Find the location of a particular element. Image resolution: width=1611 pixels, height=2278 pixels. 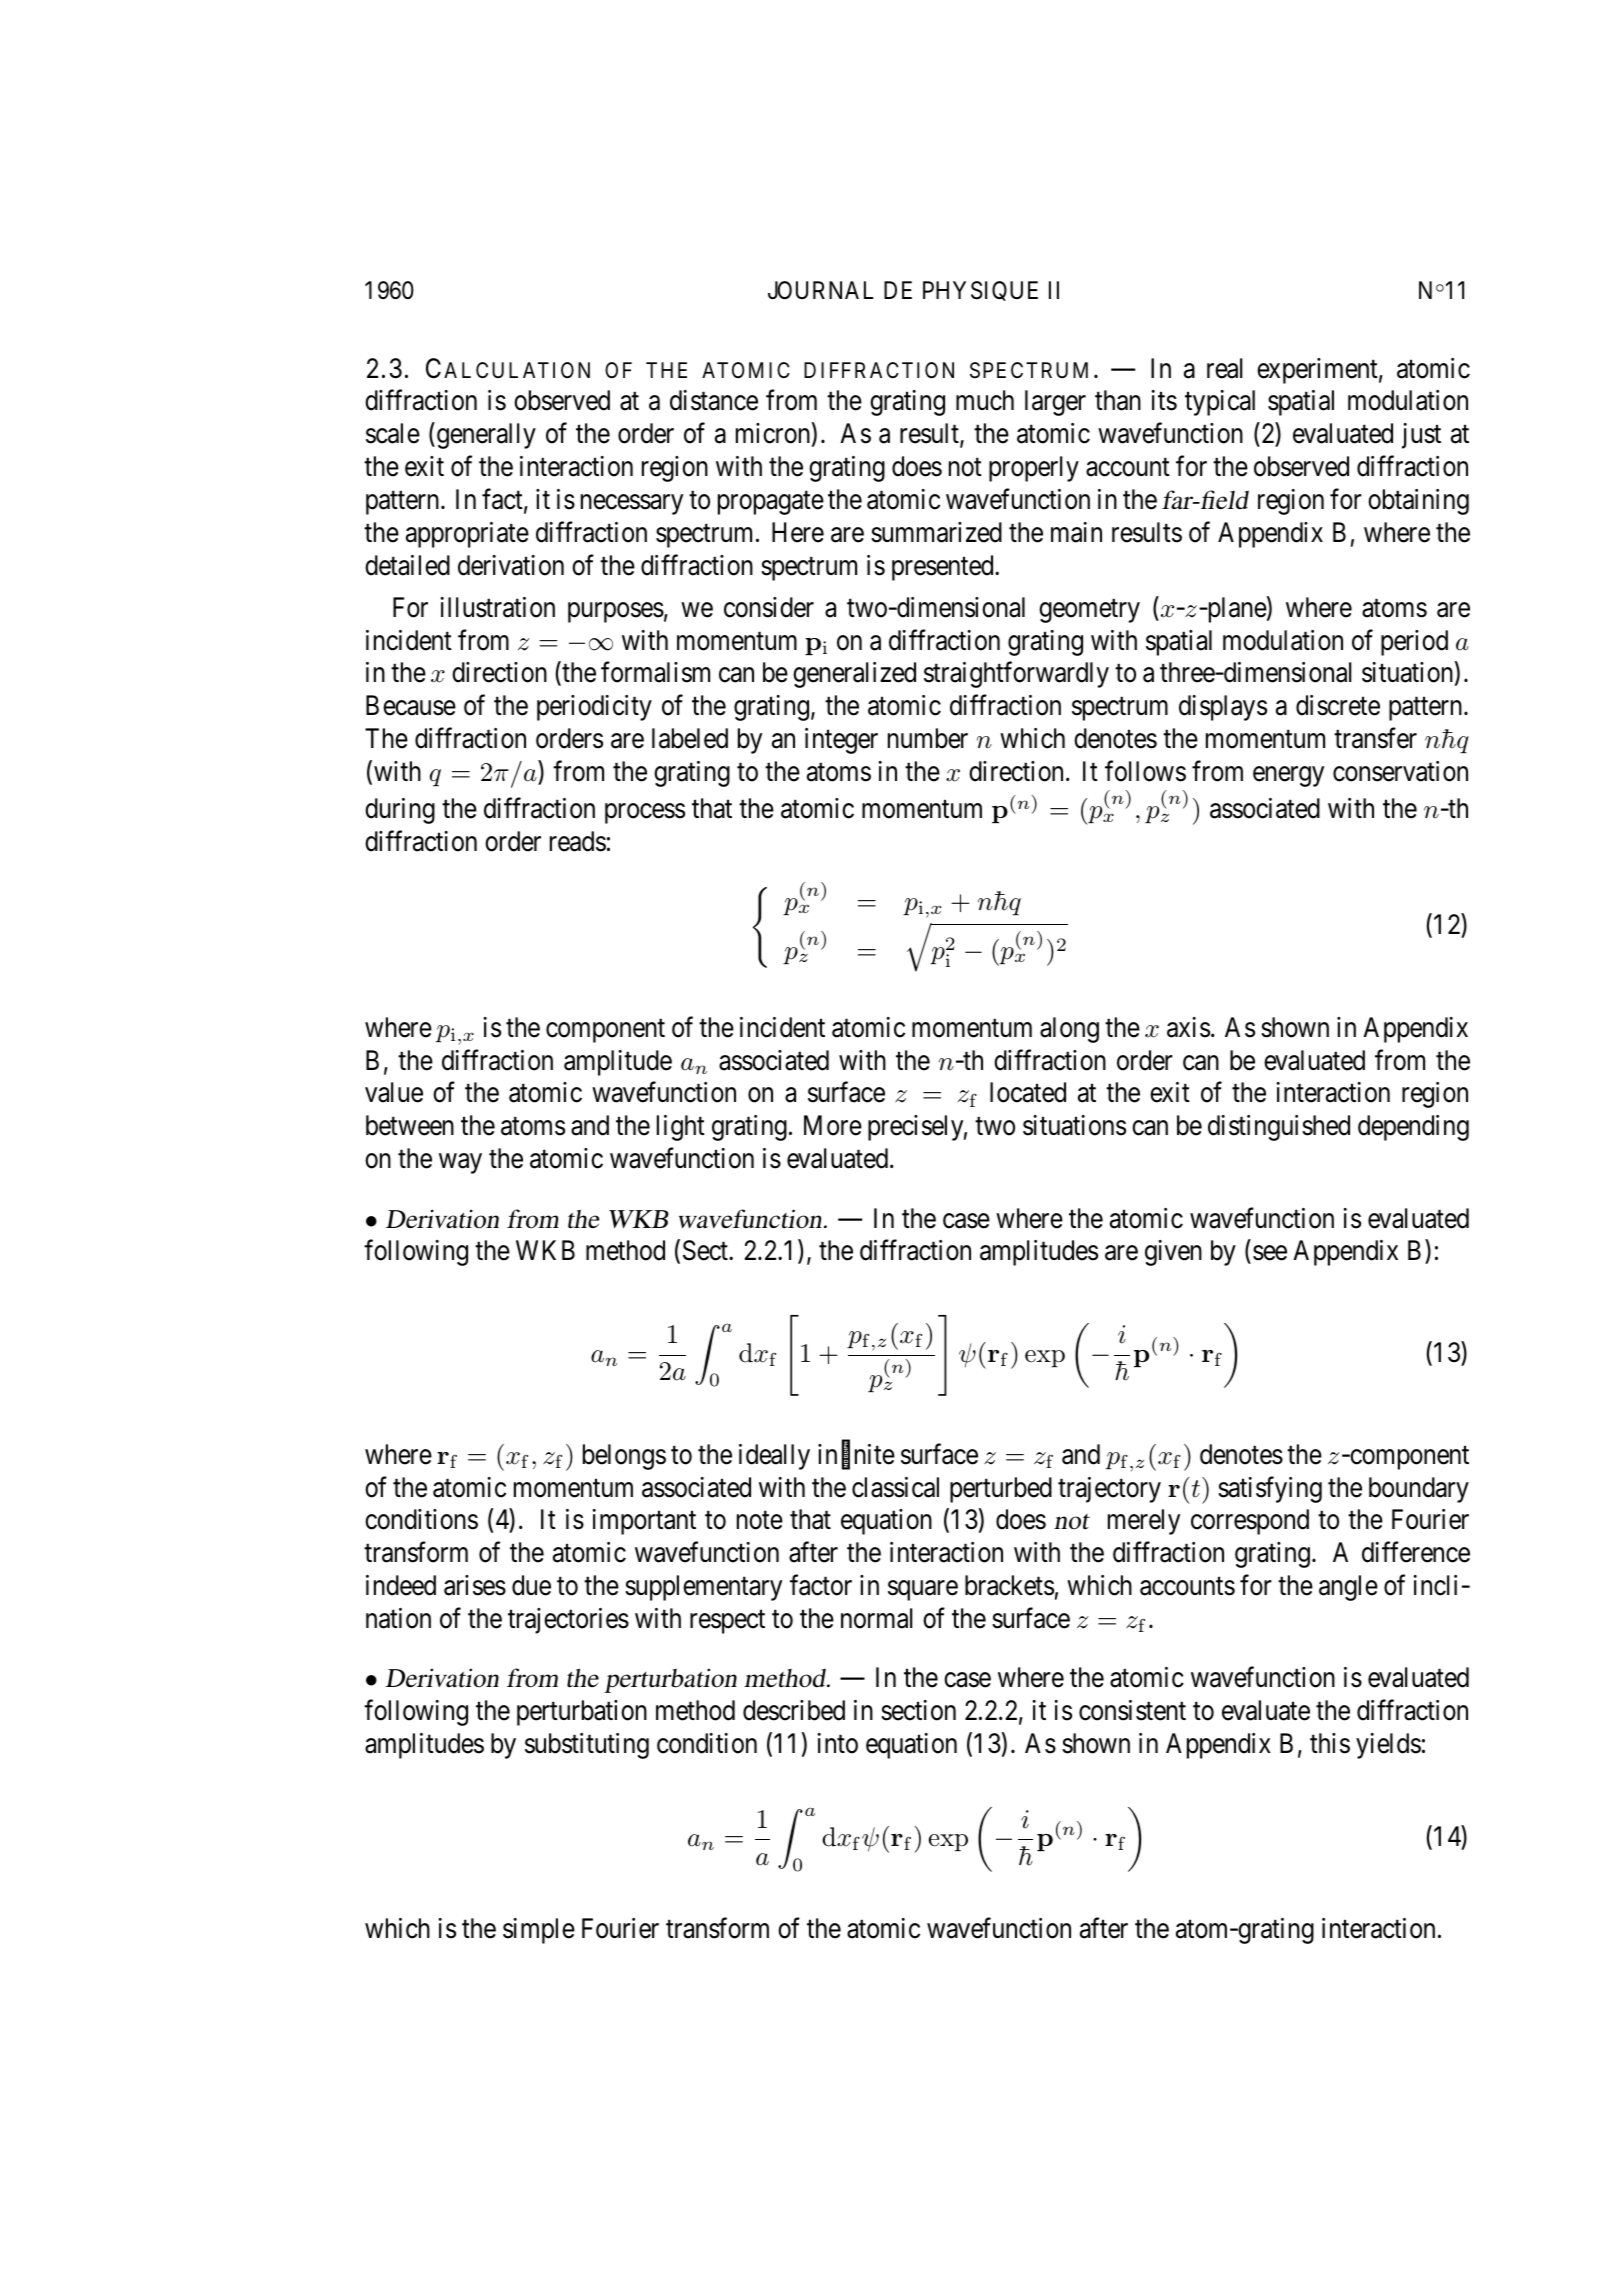

simple is located at coordinates (539, 1931).
